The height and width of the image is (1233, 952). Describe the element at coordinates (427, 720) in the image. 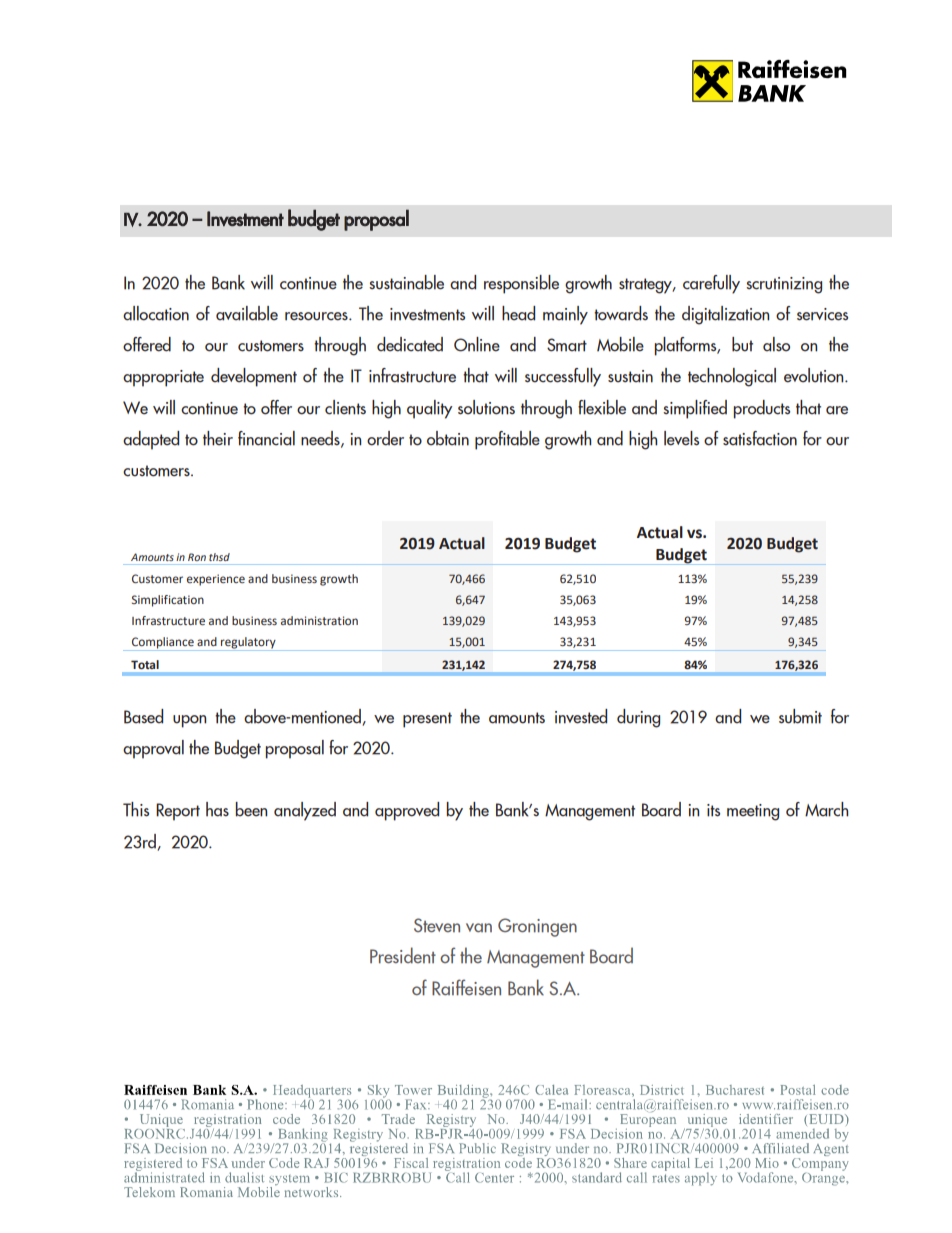

I see `present` at that location.
